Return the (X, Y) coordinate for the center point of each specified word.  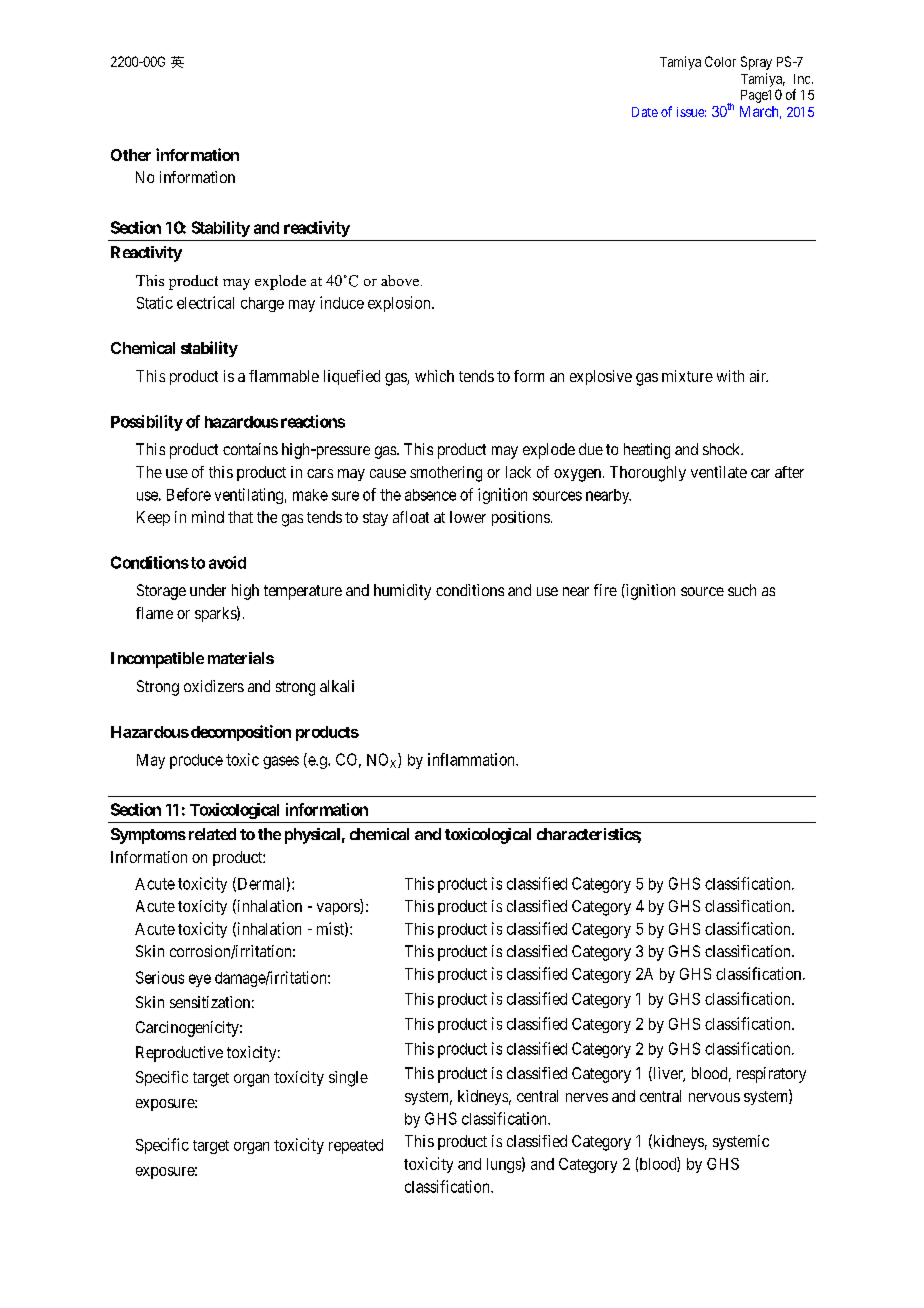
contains (250, 449)
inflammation (472, 759)
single (348, 1079)
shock (723, 449)
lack (518, 472)
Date (645, 112)
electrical (205, 302)
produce (196, 761)
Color (720, 61)
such (742, 590)
